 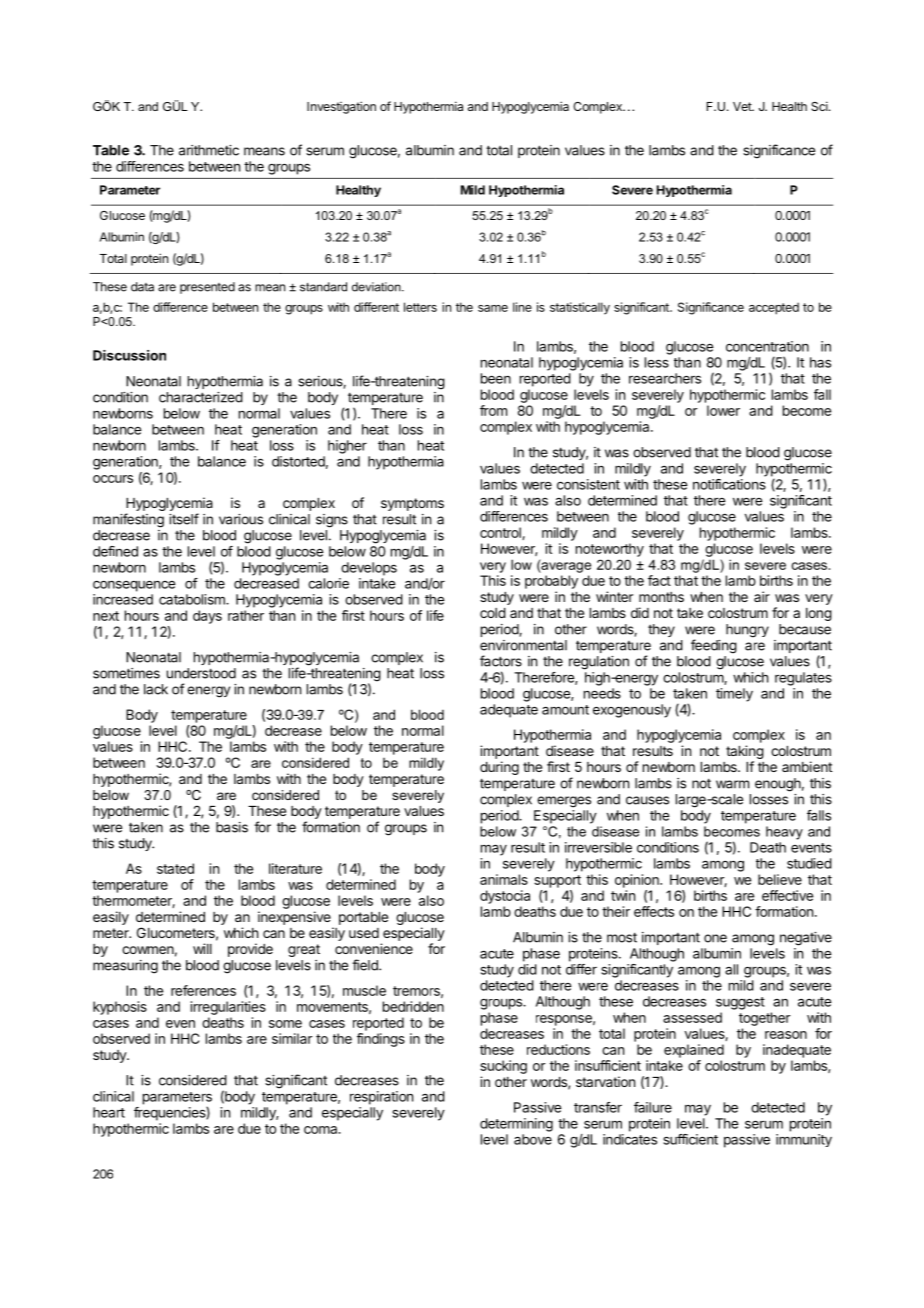 I want to click on from, so click(x=493, y=410).
